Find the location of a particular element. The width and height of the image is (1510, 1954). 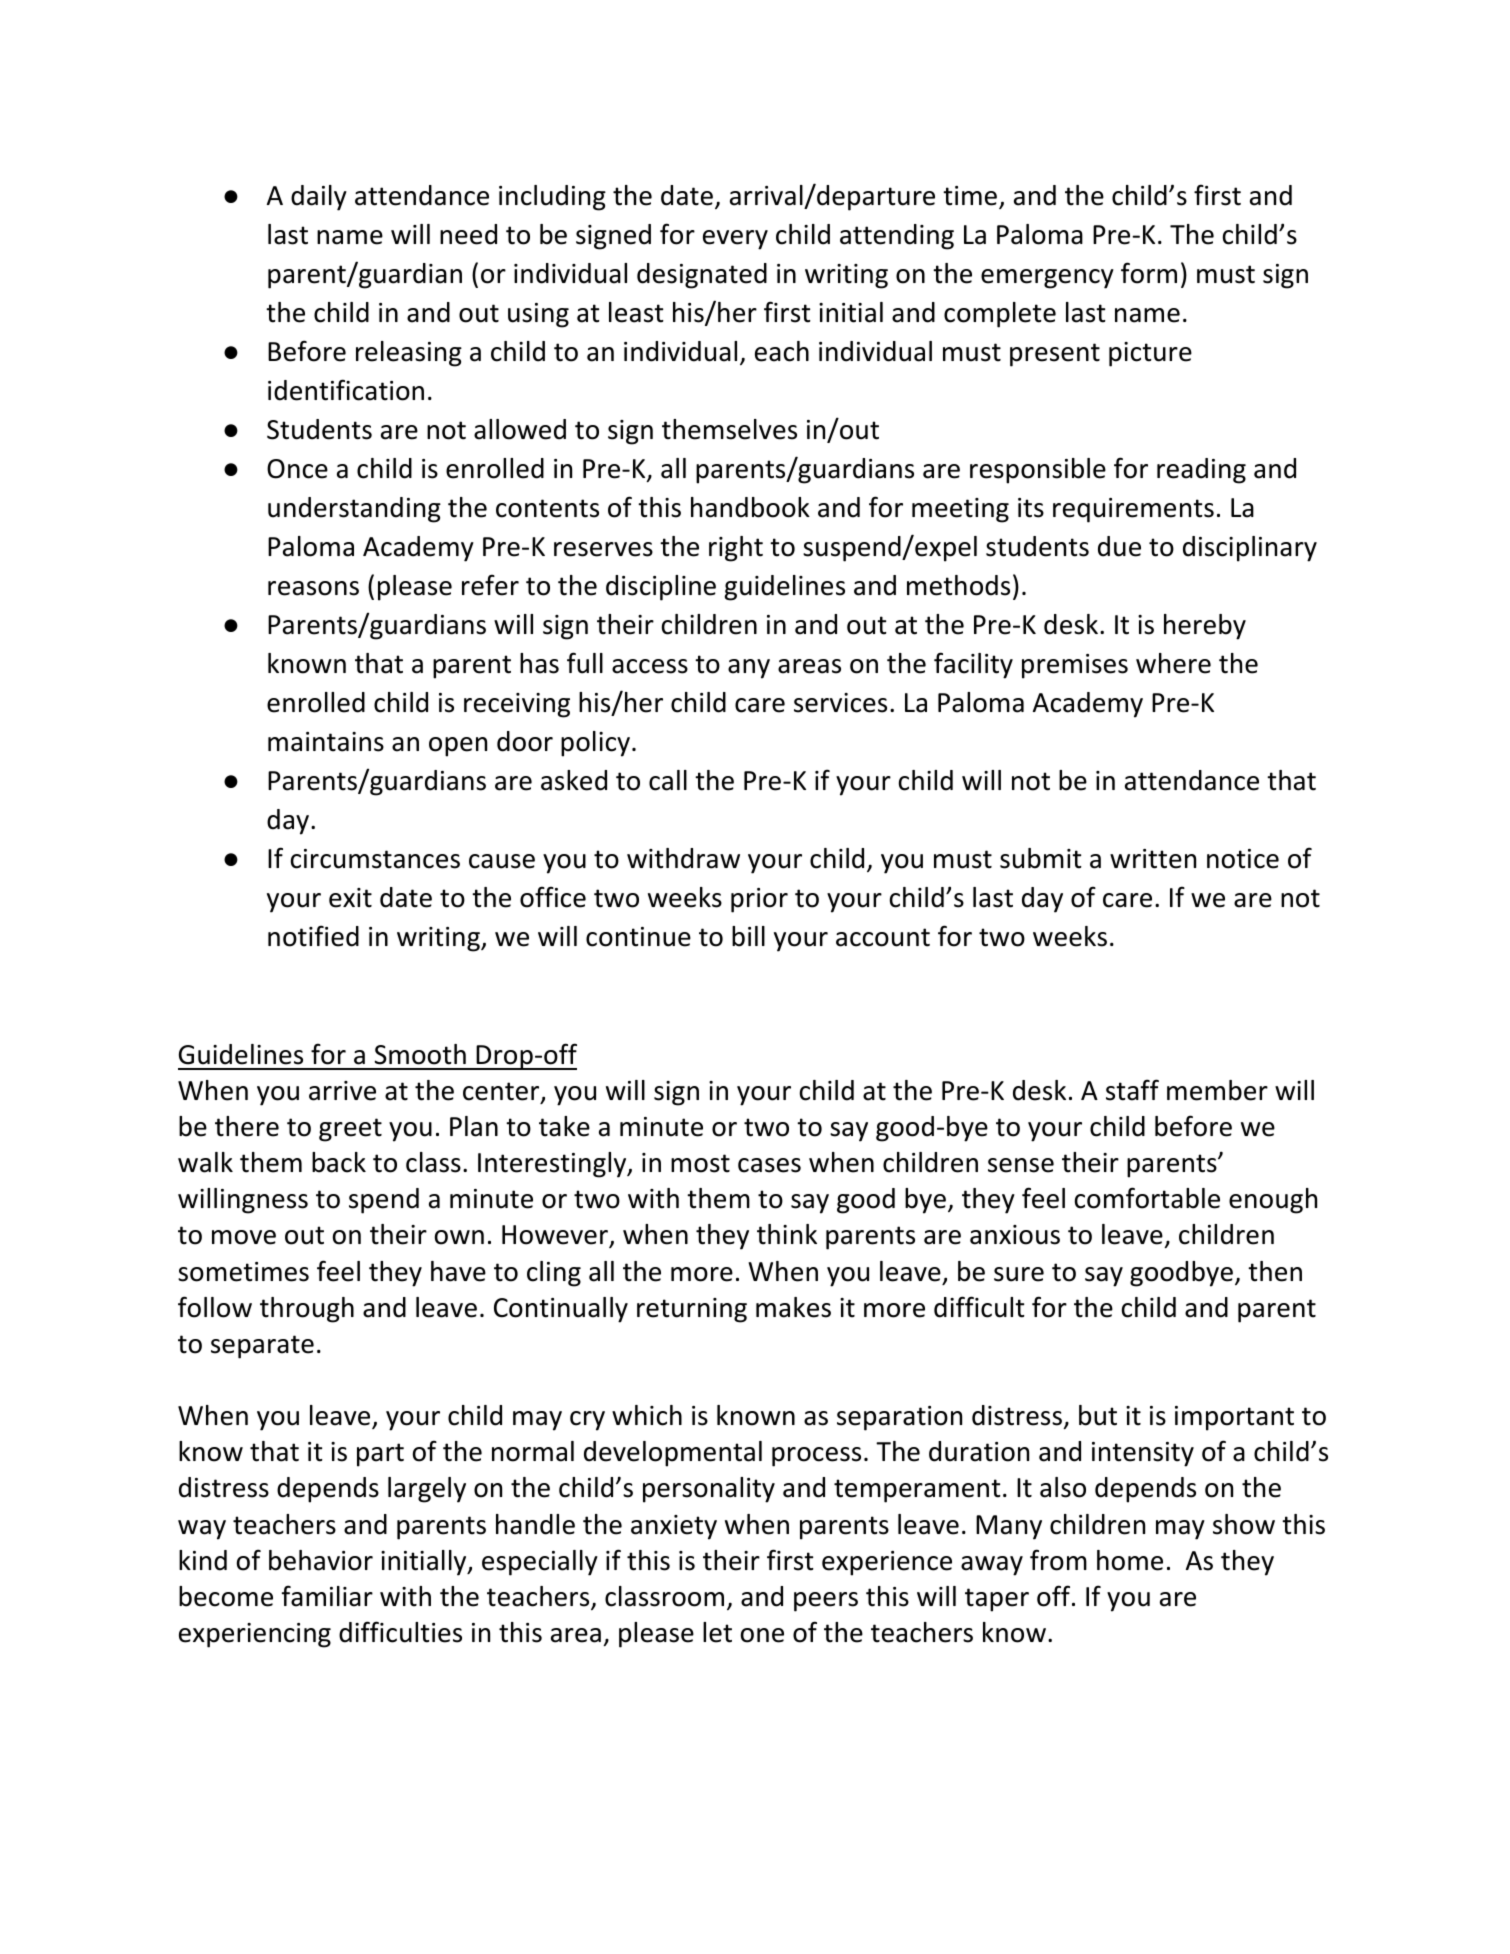

exit is located at coordinates (350, 898).
